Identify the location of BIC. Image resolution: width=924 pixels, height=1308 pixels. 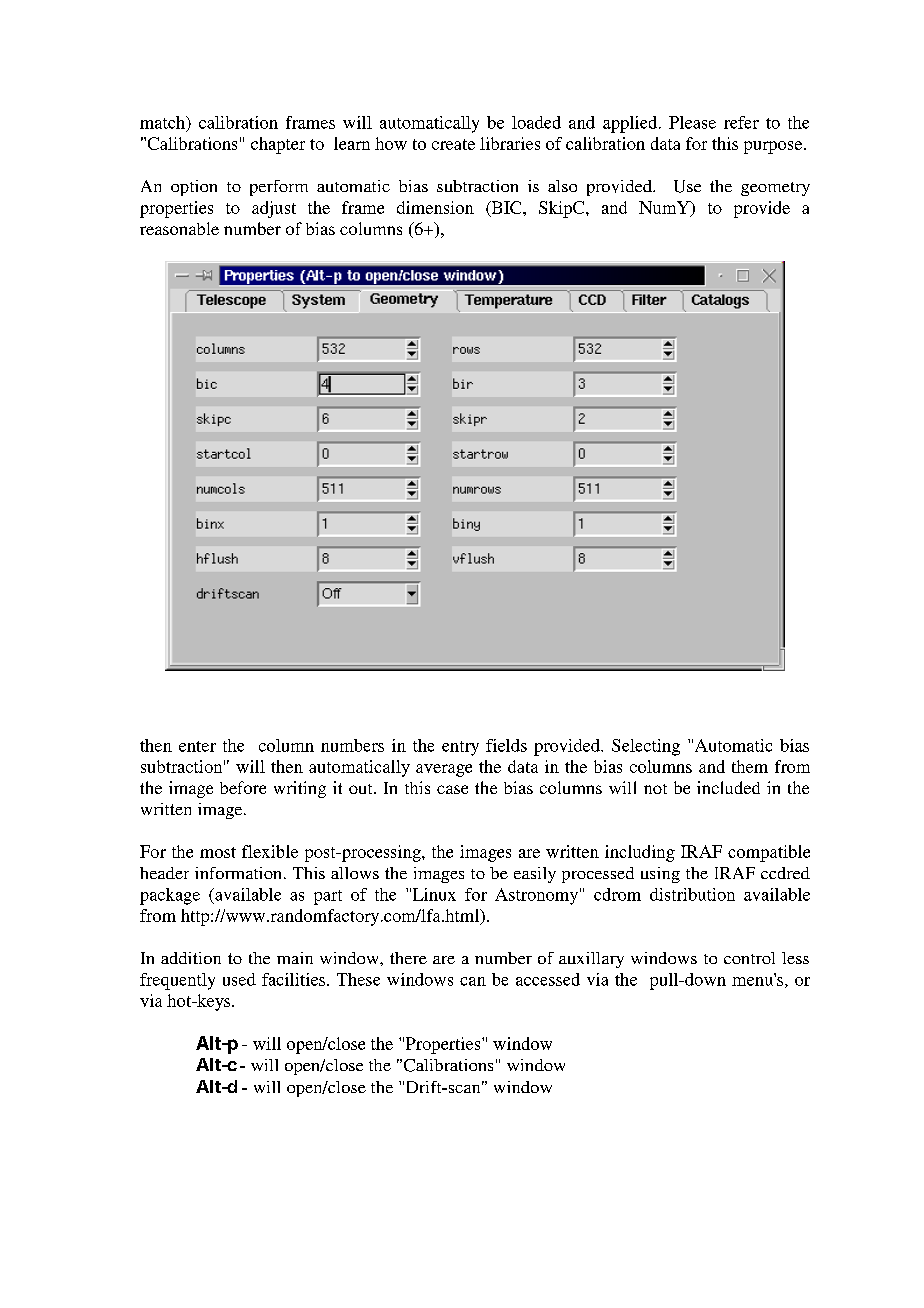
(506, 208).
